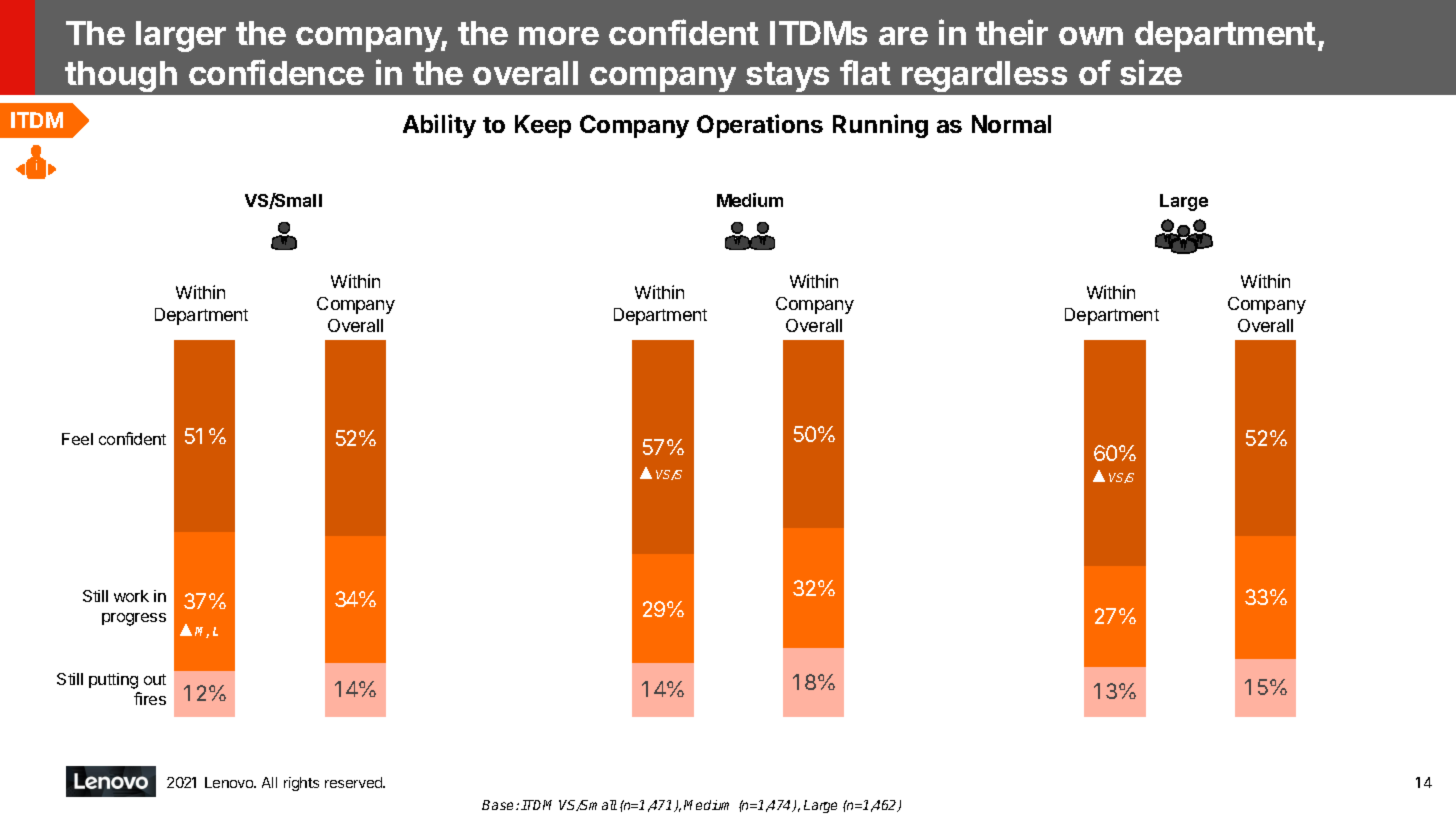  What do you see at coordinates (1012, 32) in the document?
I see `their` at bounding box center [1012, 32].
